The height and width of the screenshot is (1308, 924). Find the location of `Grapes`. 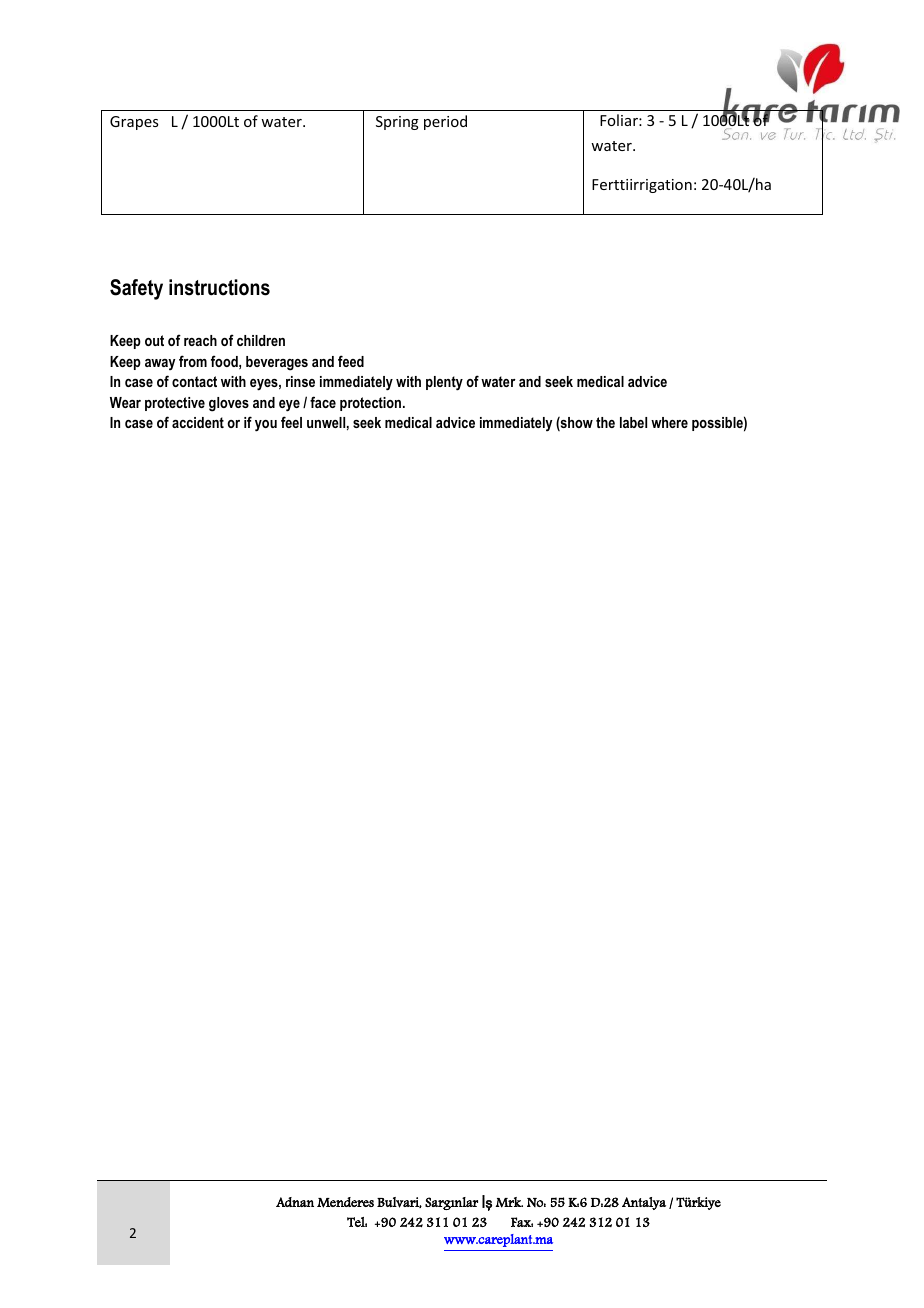

Grapes is located at coordinates (134, 123).
